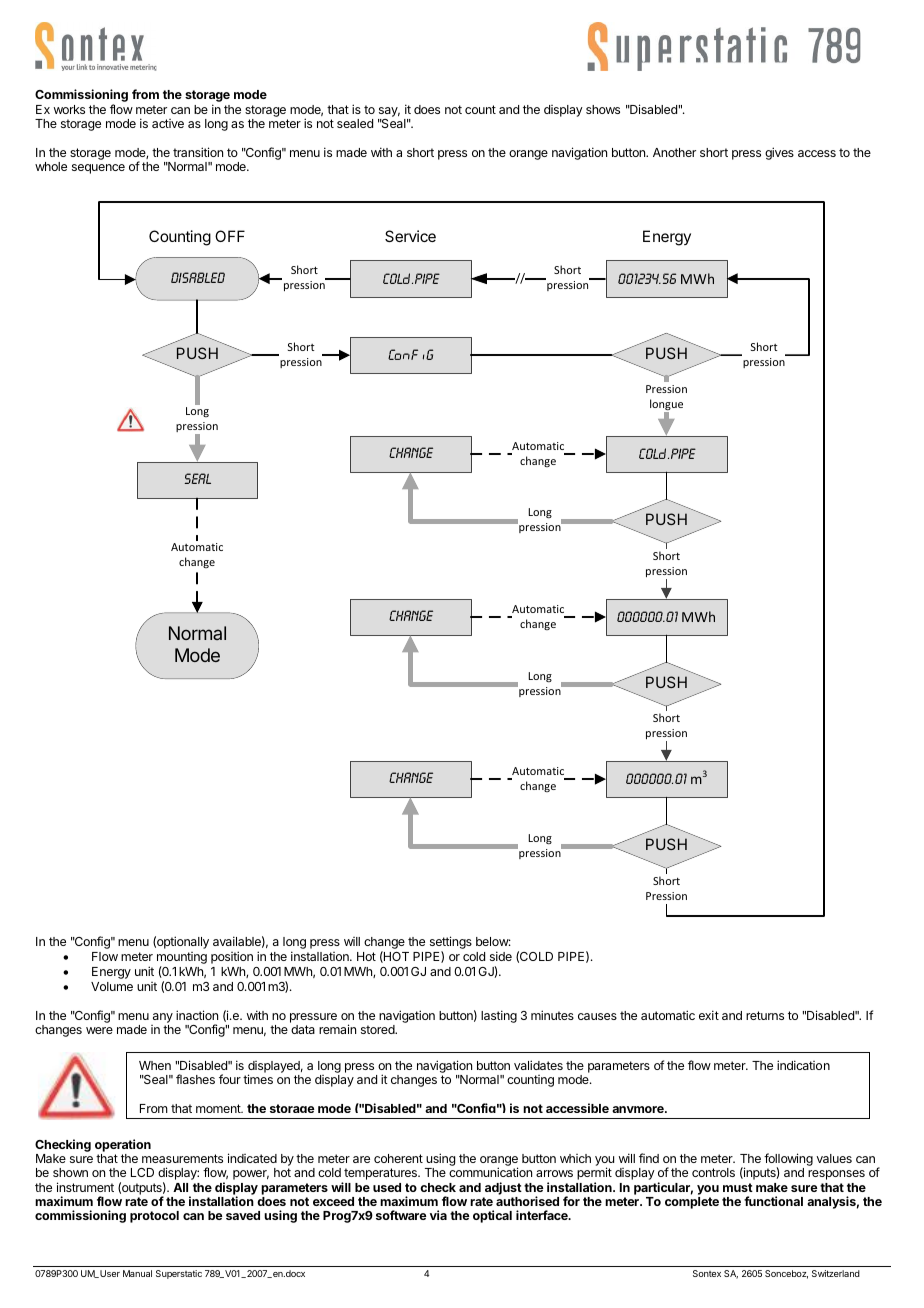  Describe the element at coordinates (168, 123) in the screenshot. I see `active` at that location.
